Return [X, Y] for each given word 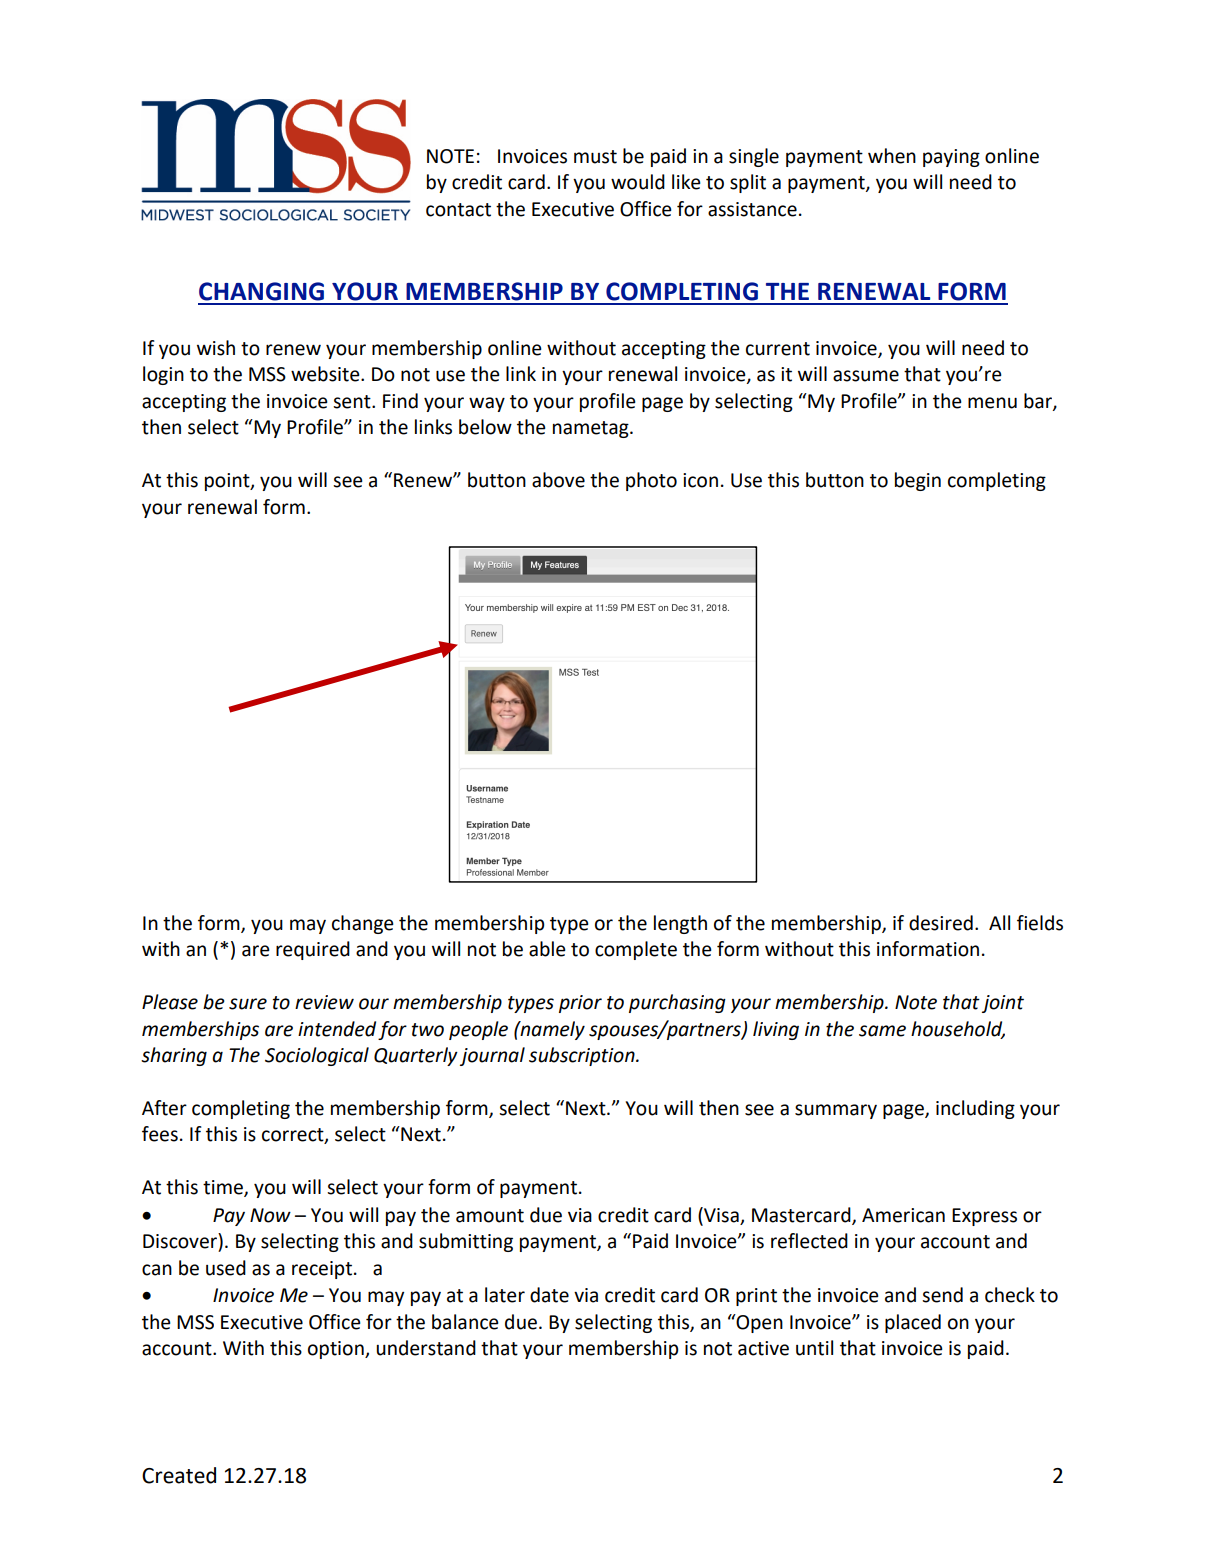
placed [913, 1323]
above [558, 480]
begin [918, 481]
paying [951, 158]
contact [458, 210]
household [958, 1029]
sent [353, 402]
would [638, 182]
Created [179, 1475]
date [549, 1295]
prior [580, 1004]
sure [248, 1004]
